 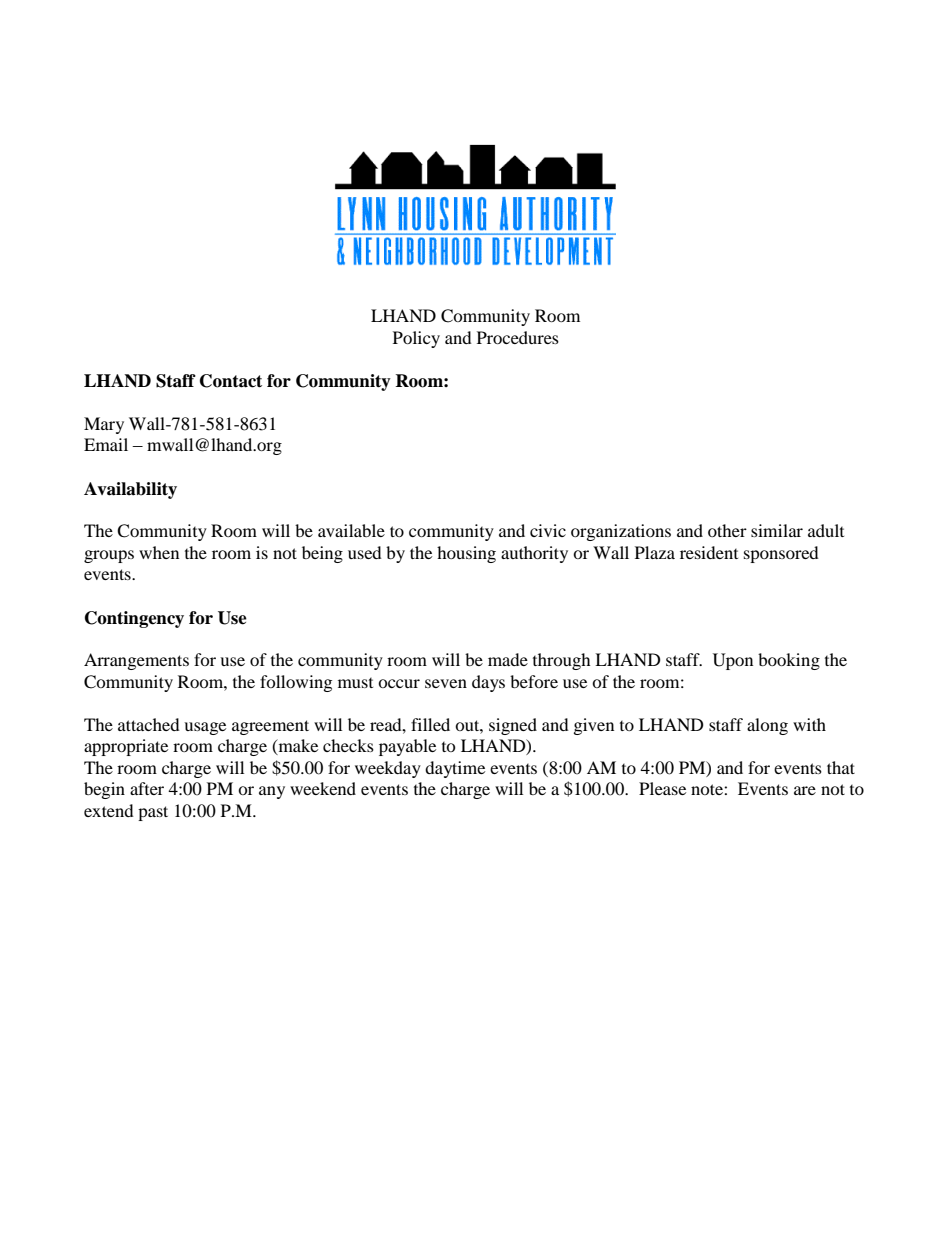 I want to click on are, so click(x=805, y=790).
